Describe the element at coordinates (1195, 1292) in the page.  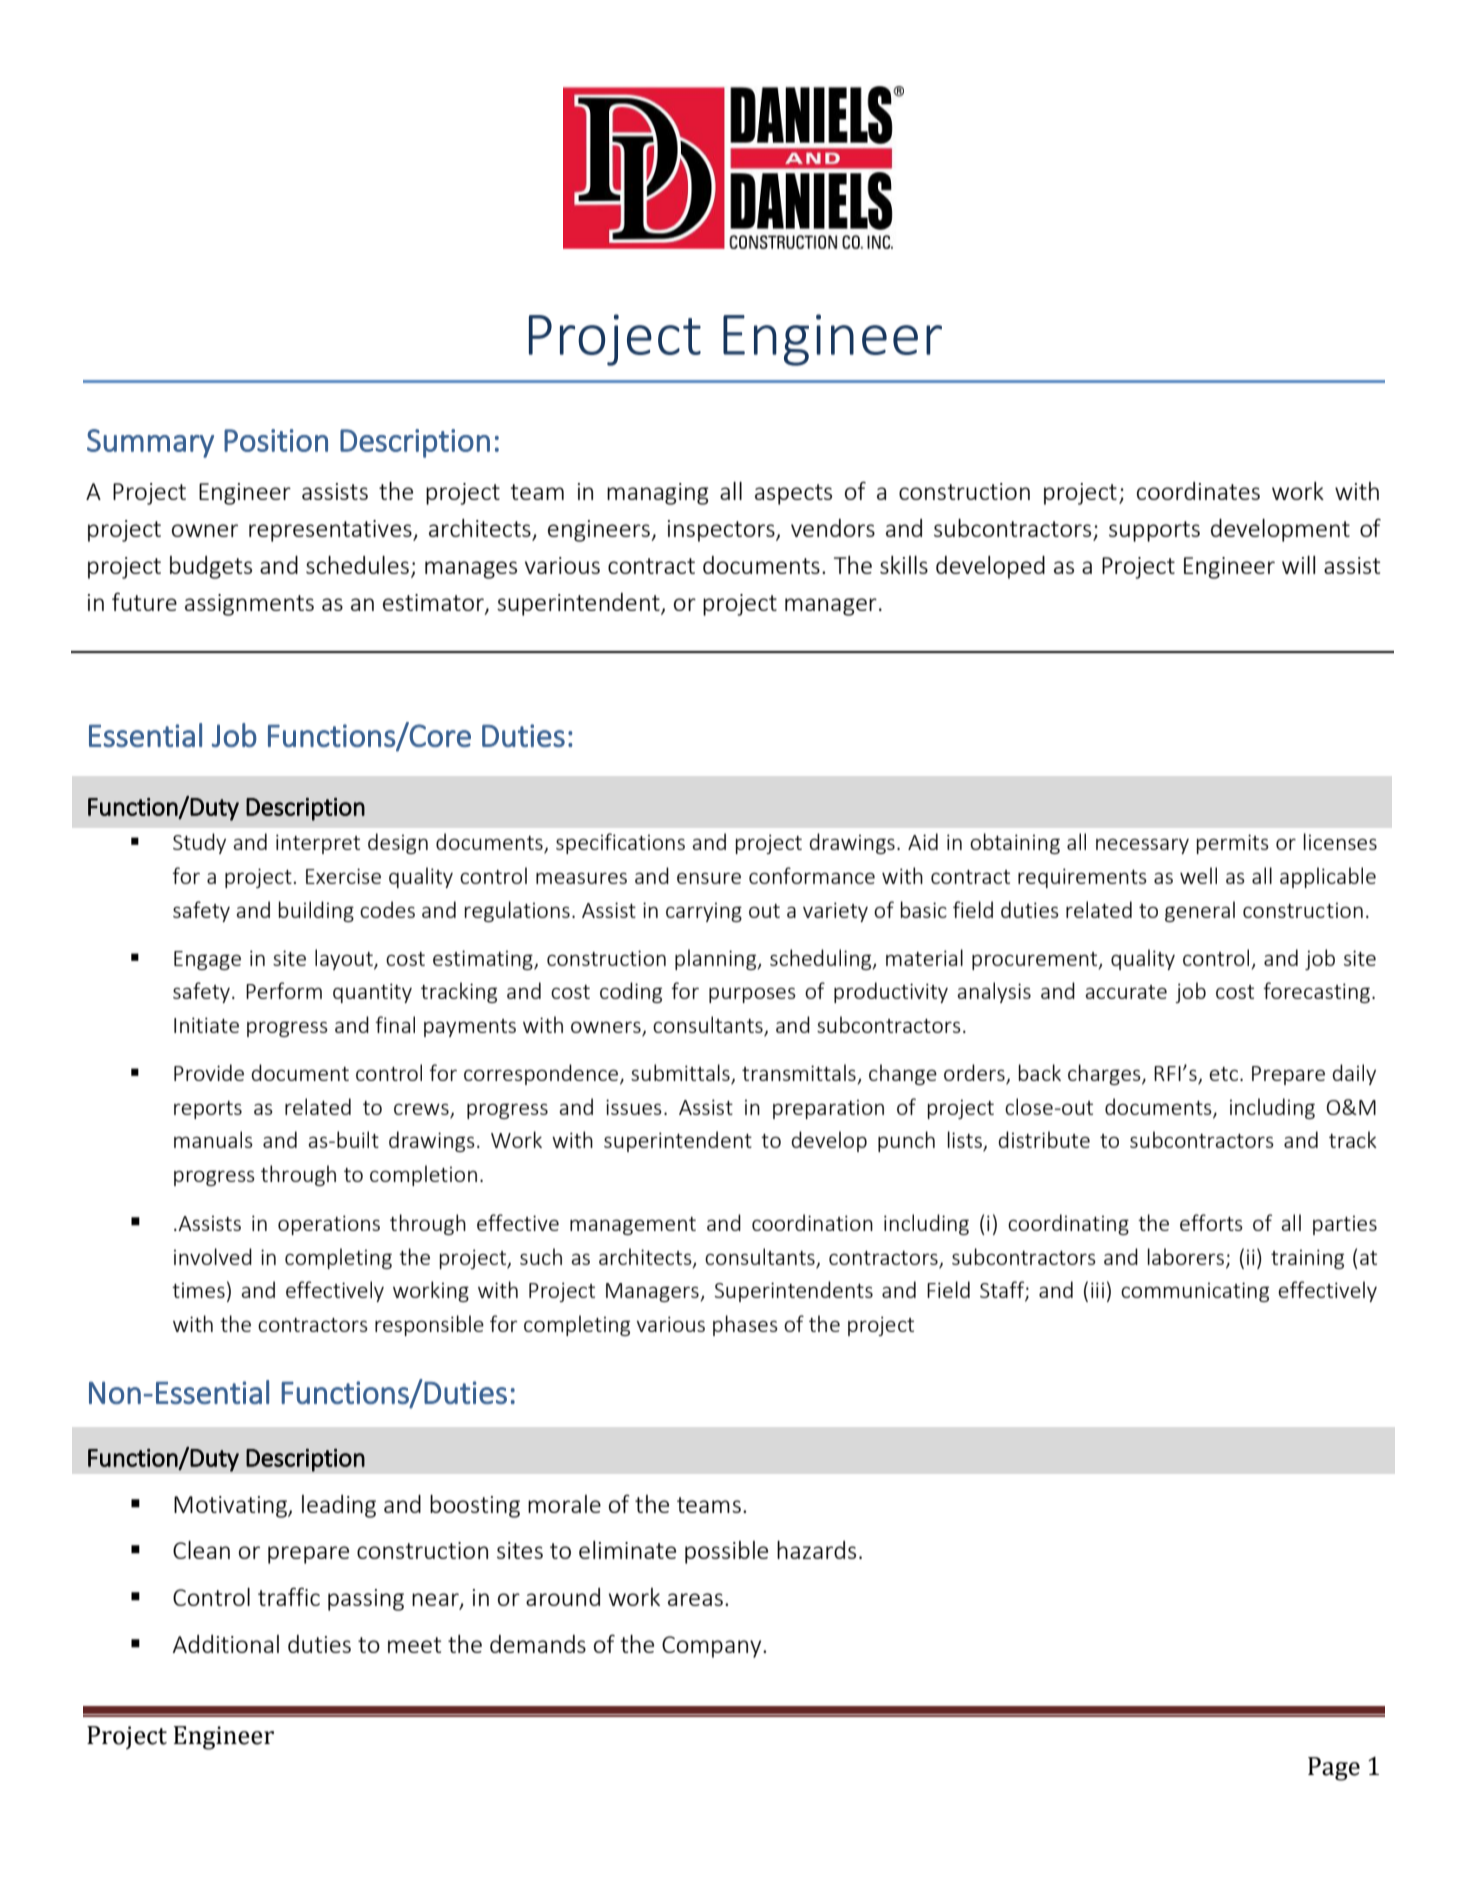
I see `communicating` at that location.
